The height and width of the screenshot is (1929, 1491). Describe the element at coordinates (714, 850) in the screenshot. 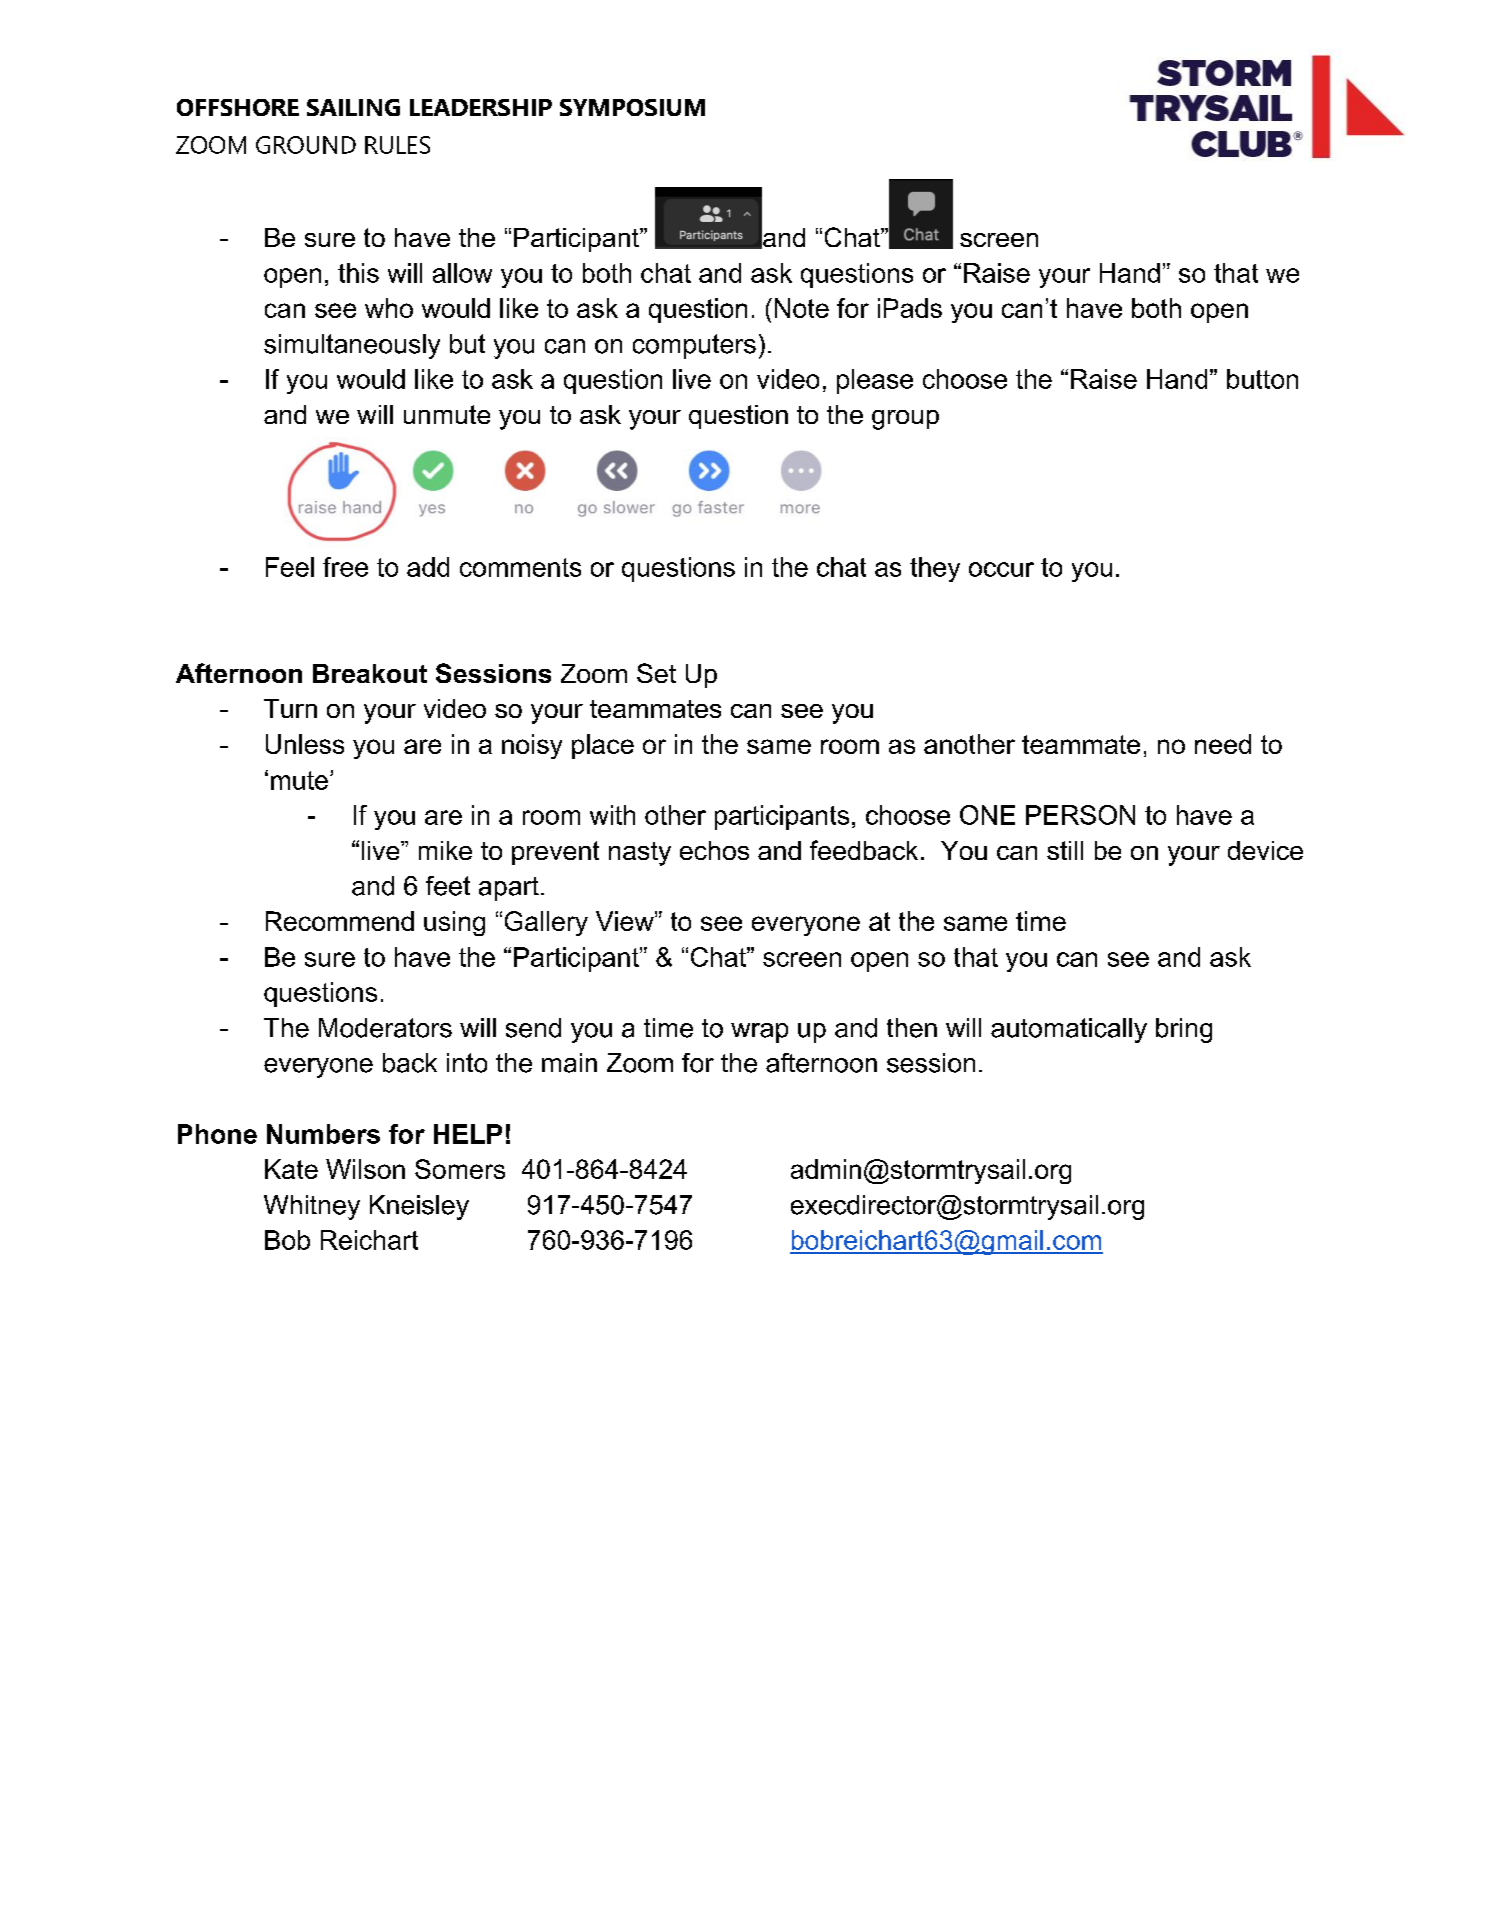

I see `echos` at that location.
